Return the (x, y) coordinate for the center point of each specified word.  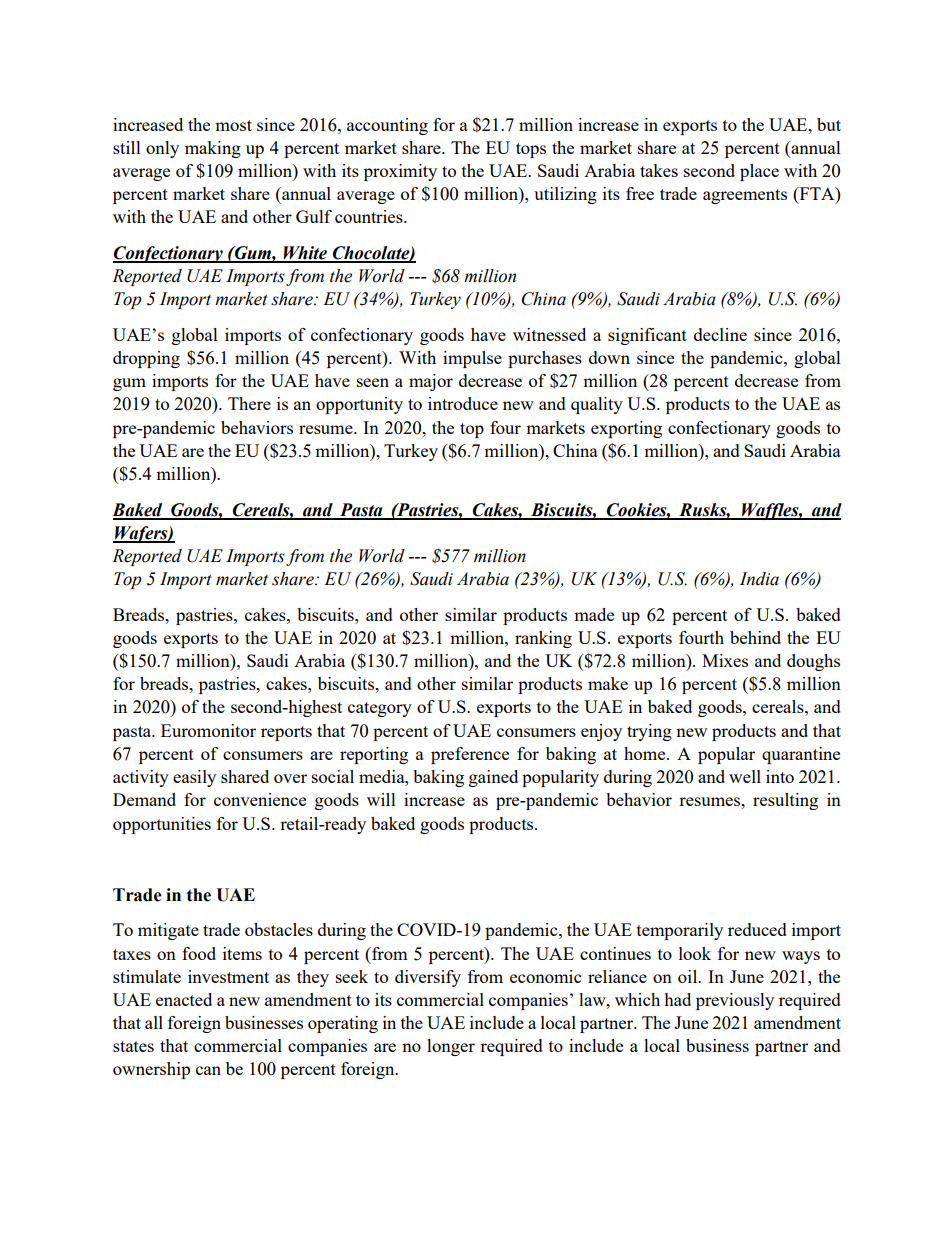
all (154, 1022)
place (759, 172)
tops (531, 150)
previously (735, 1001)
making (213, 149)
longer (451, 1047)
